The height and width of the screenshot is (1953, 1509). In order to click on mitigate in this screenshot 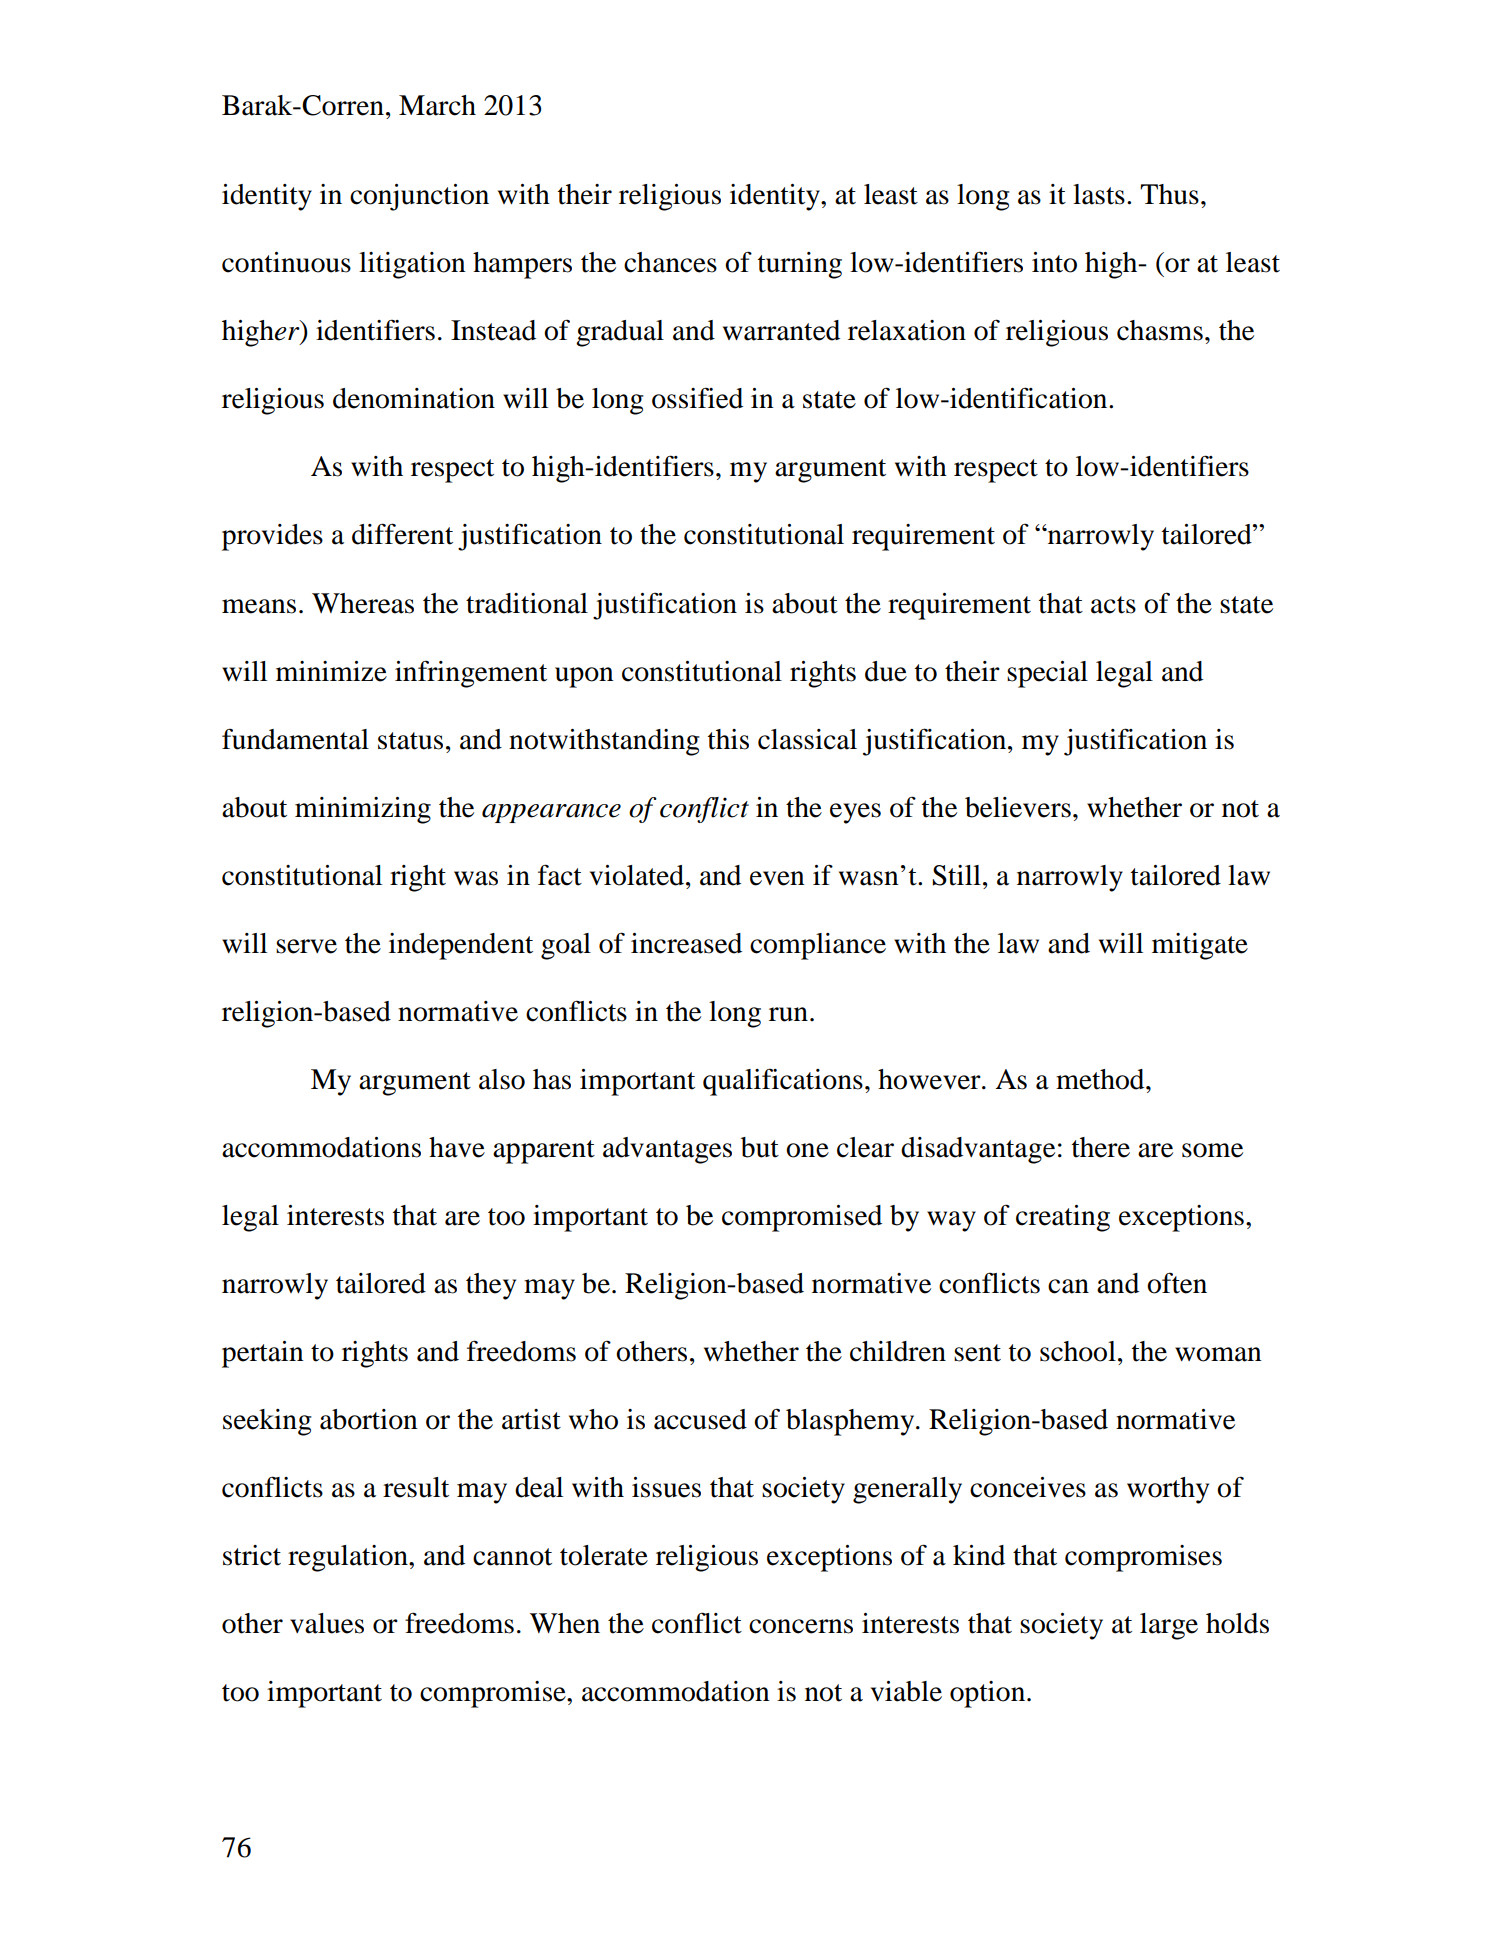, I will do `click(1200, 946)`.
